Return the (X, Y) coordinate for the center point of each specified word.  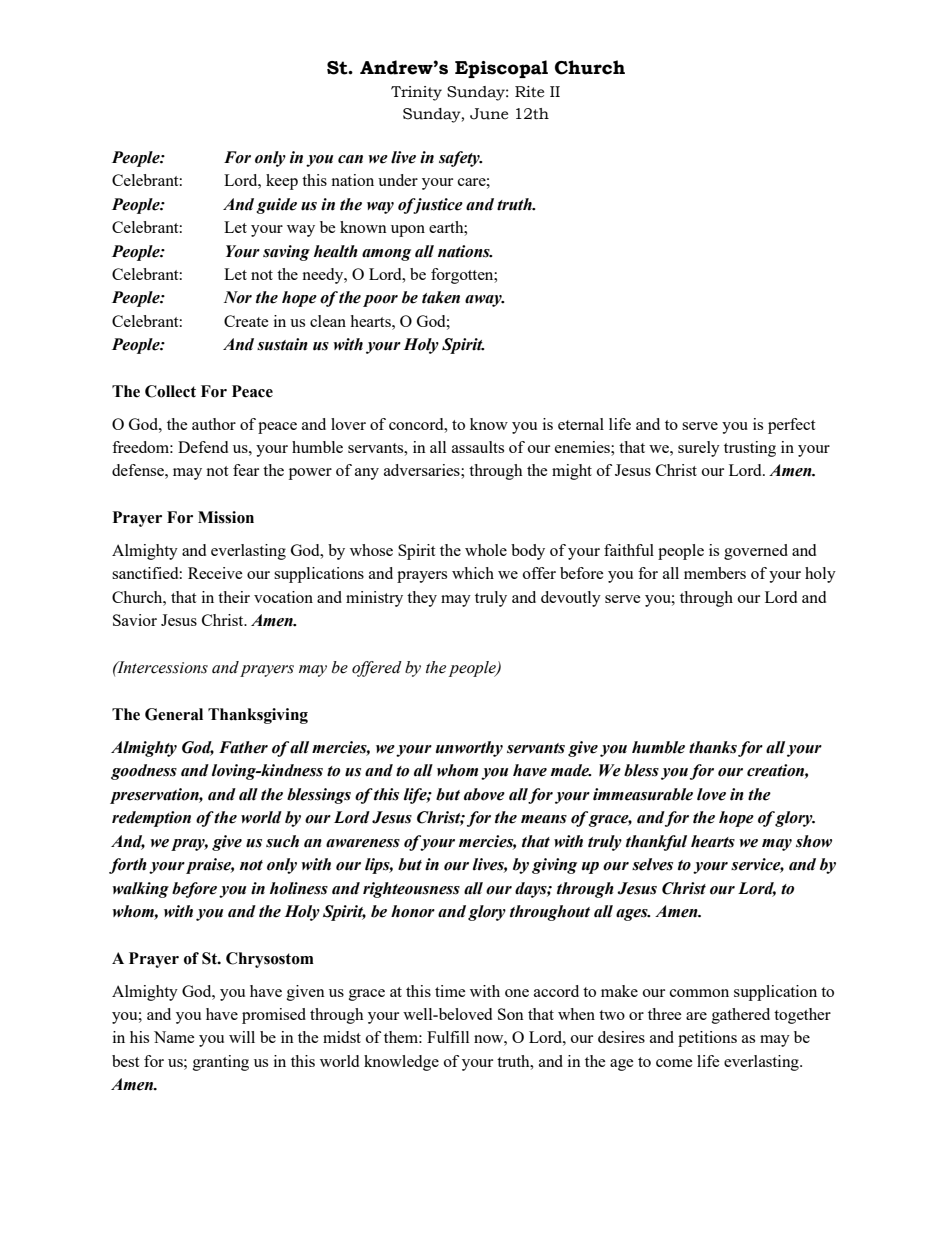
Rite (529, 92)
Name (174, 1037)
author (214, 424)
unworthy (469, 749)
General (174, 714)
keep (282, 182)
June (489, 114)
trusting (750, 449)
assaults (478, 447)
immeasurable (643, 794)
